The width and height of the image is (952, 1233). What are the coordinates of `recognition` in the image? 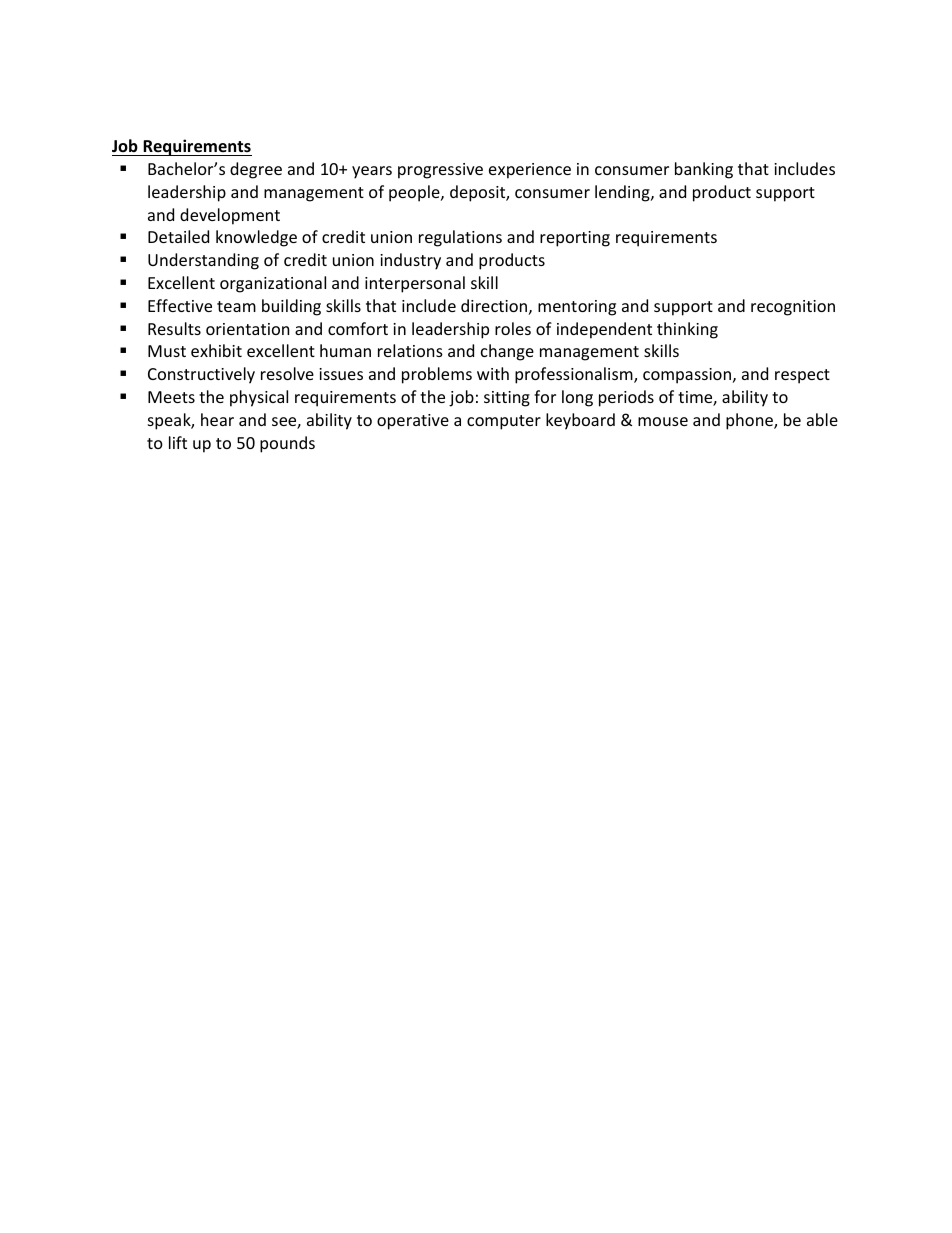 It's located at (793, 308).
